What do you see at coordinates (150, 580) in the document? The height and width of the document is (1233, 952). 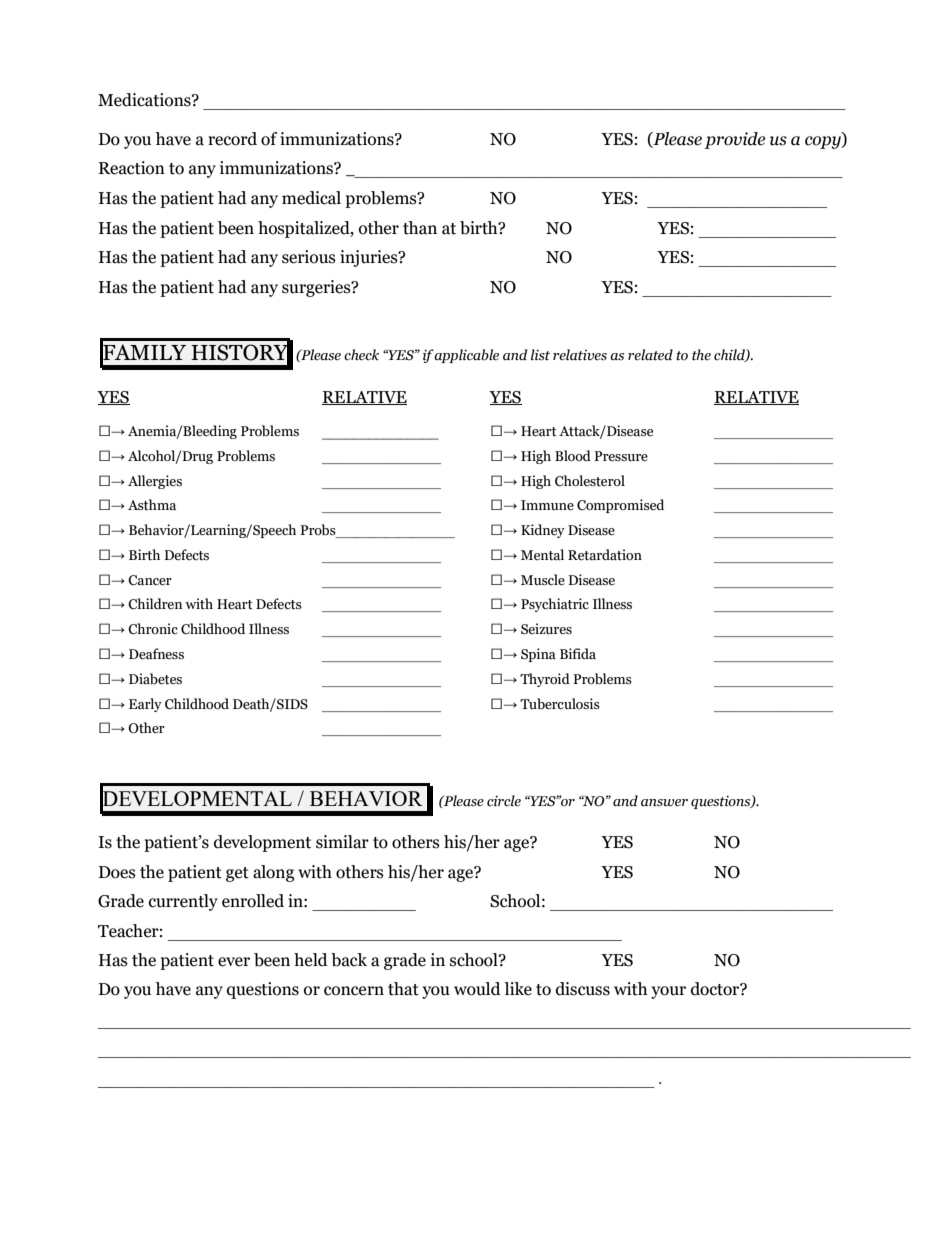 I see `Cancer` at bounding box center [150, 580].
